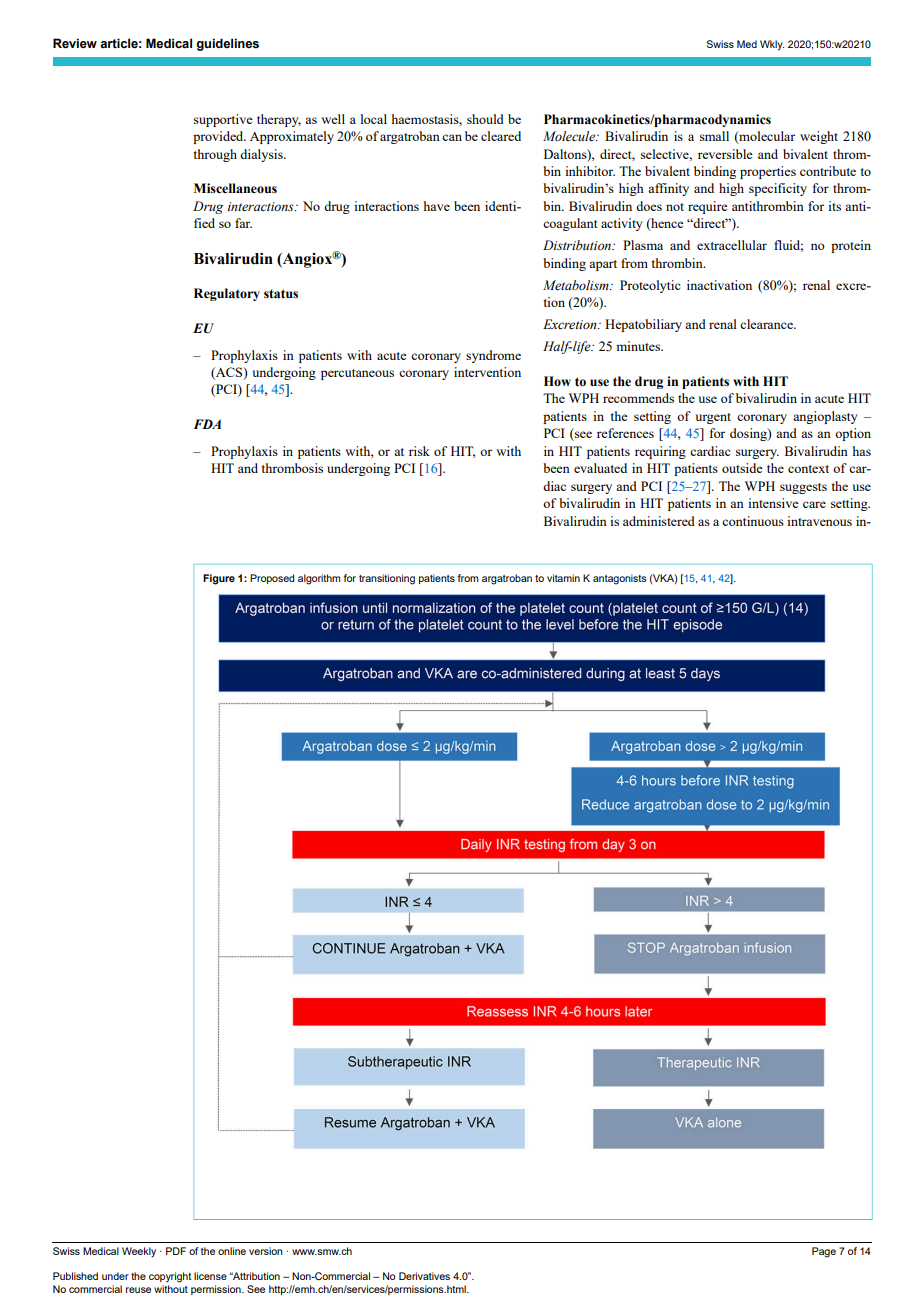 Image resolution: width=924 pixels, height=1308 pixels. I want to click on should, so click(485, 119).
